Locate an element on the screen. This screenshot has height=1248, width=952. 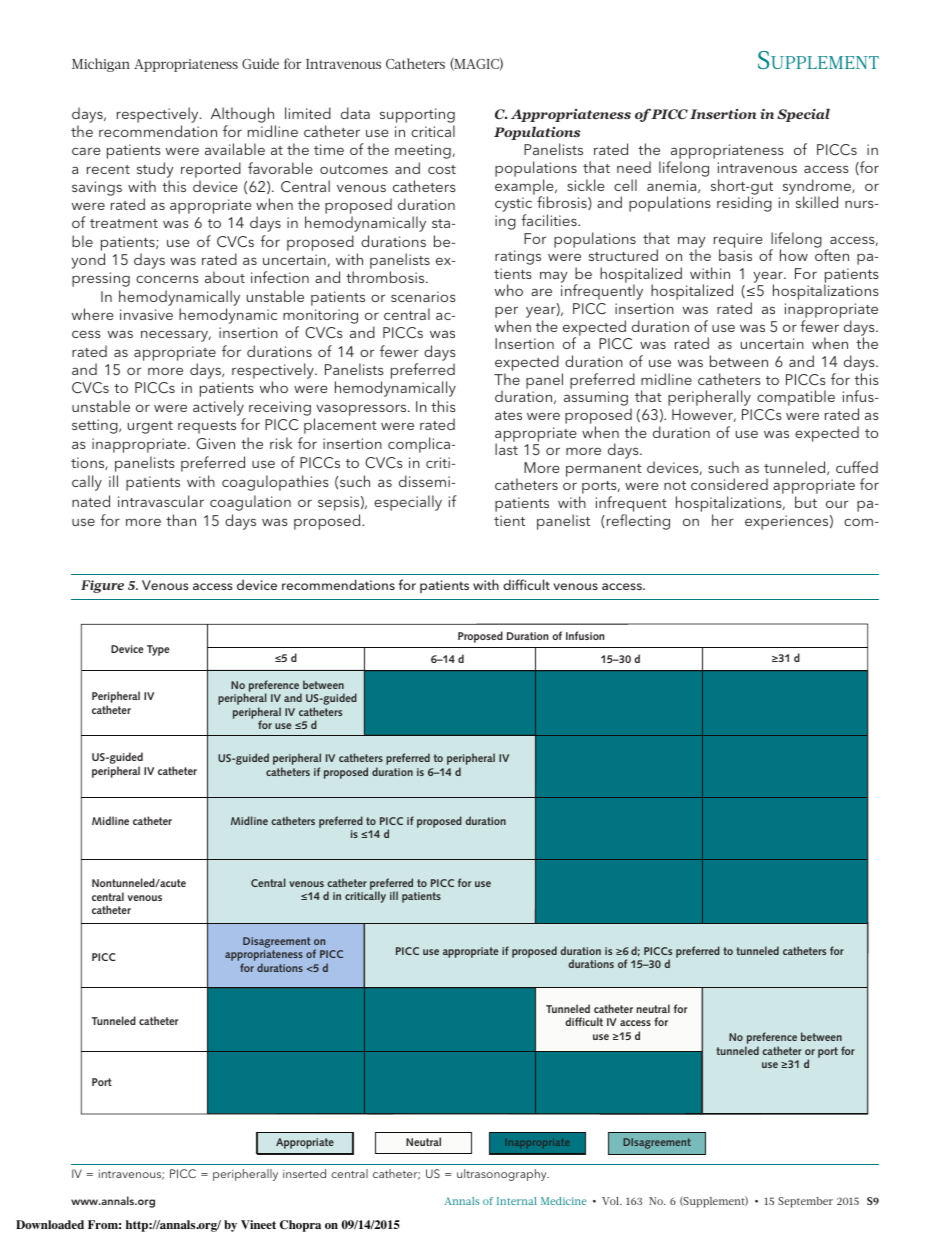
September is located at coordinates (805, 1202).
